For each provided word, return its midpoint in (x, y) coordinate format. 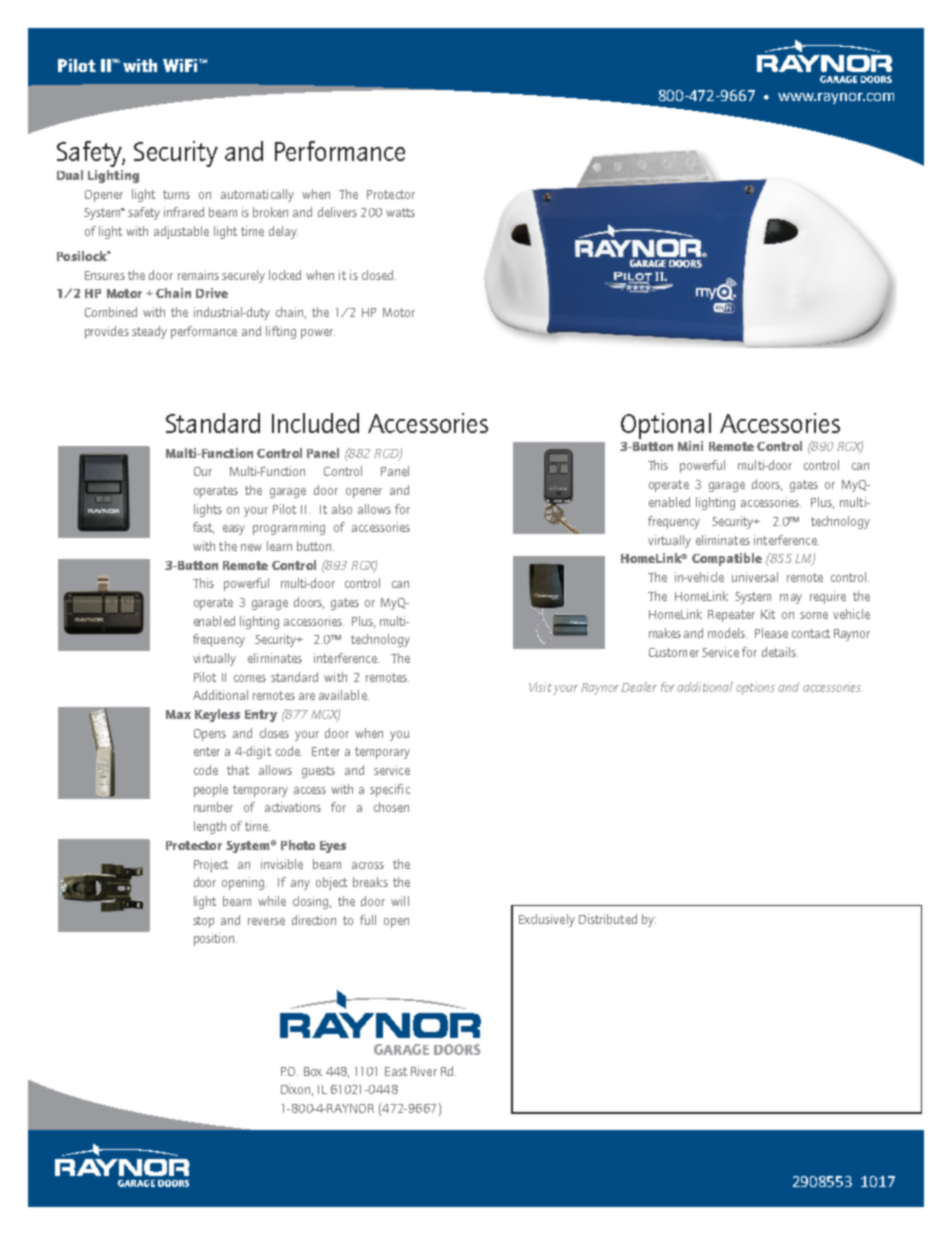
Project (211, 865)
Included (315, 423)
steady (149, 332)
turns (176, 194)
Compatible (727, 559)
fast (203, 528)
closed (379, 275)
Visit (540, 687)
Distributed (608, 919)
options (755, 688)
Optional (666, 426)
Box (313, 1071)
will (400, 901)
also (342, 509)
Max (178, 714)
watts (400, 212)
